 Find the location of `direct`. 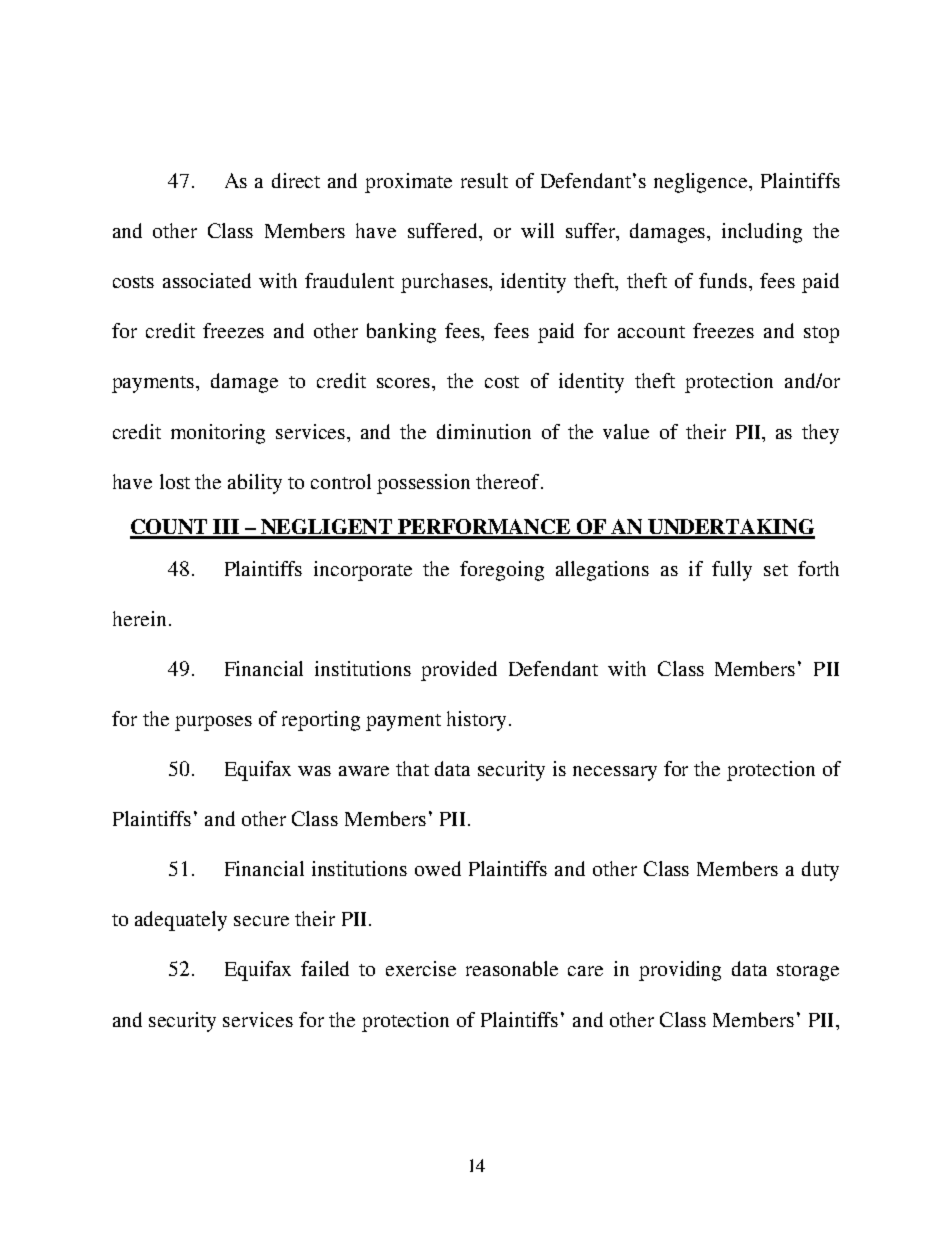

direct is located at coordinates (296, 180).
